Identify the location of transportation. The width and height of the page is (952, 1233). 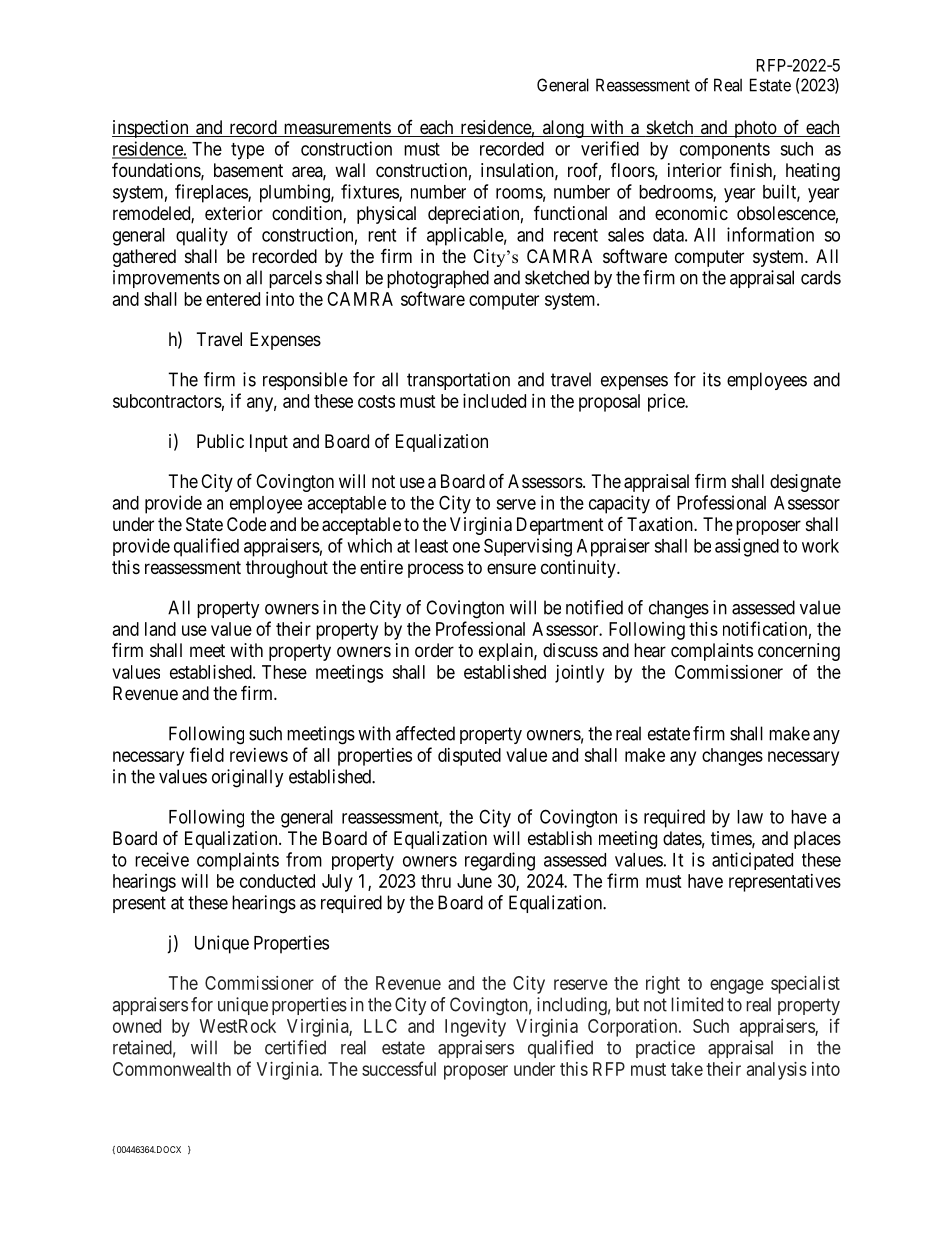
(458, 381).
